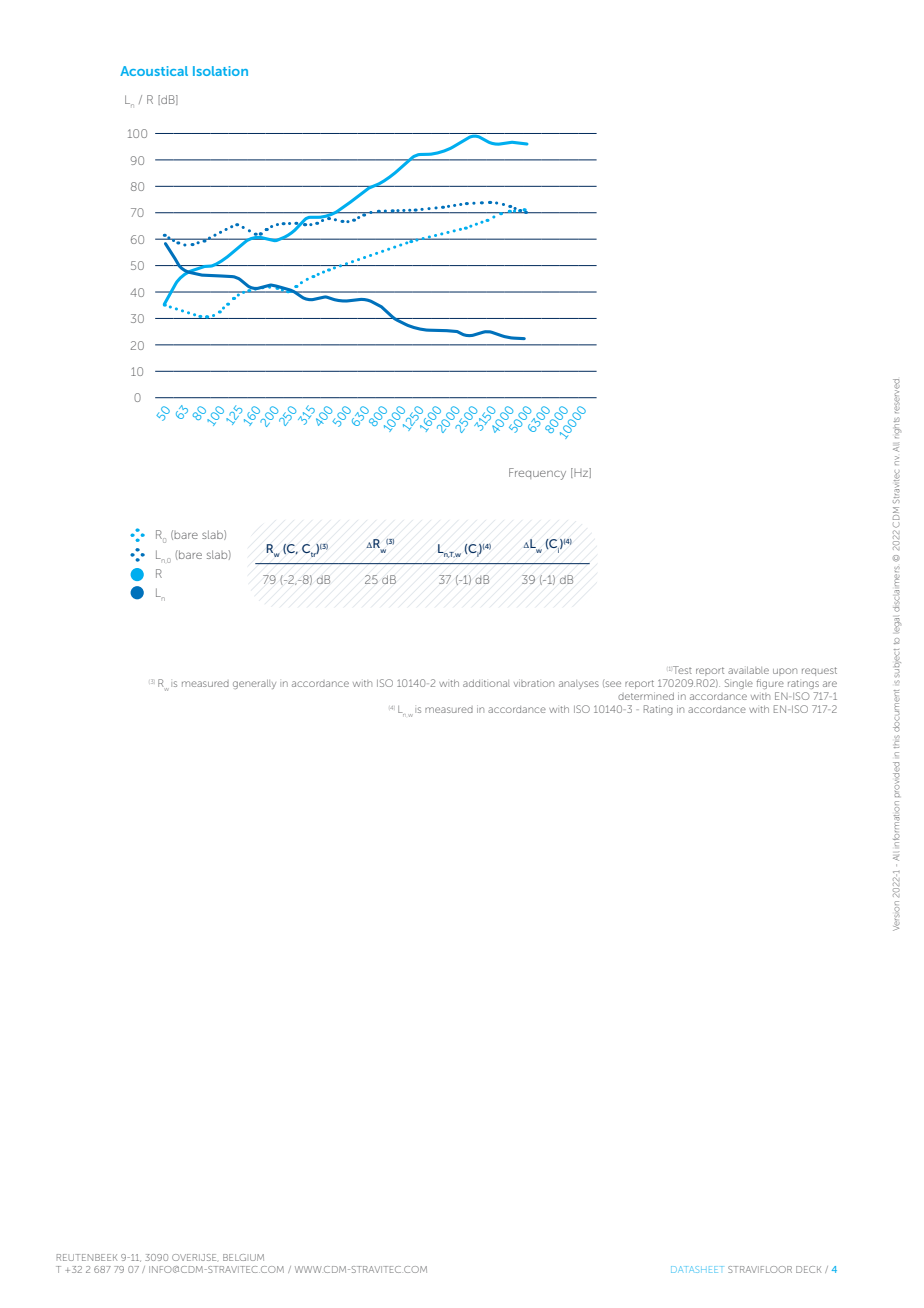  Describe the element at coordinates (808, 1269) in the image. I see `DECK` at that location.
